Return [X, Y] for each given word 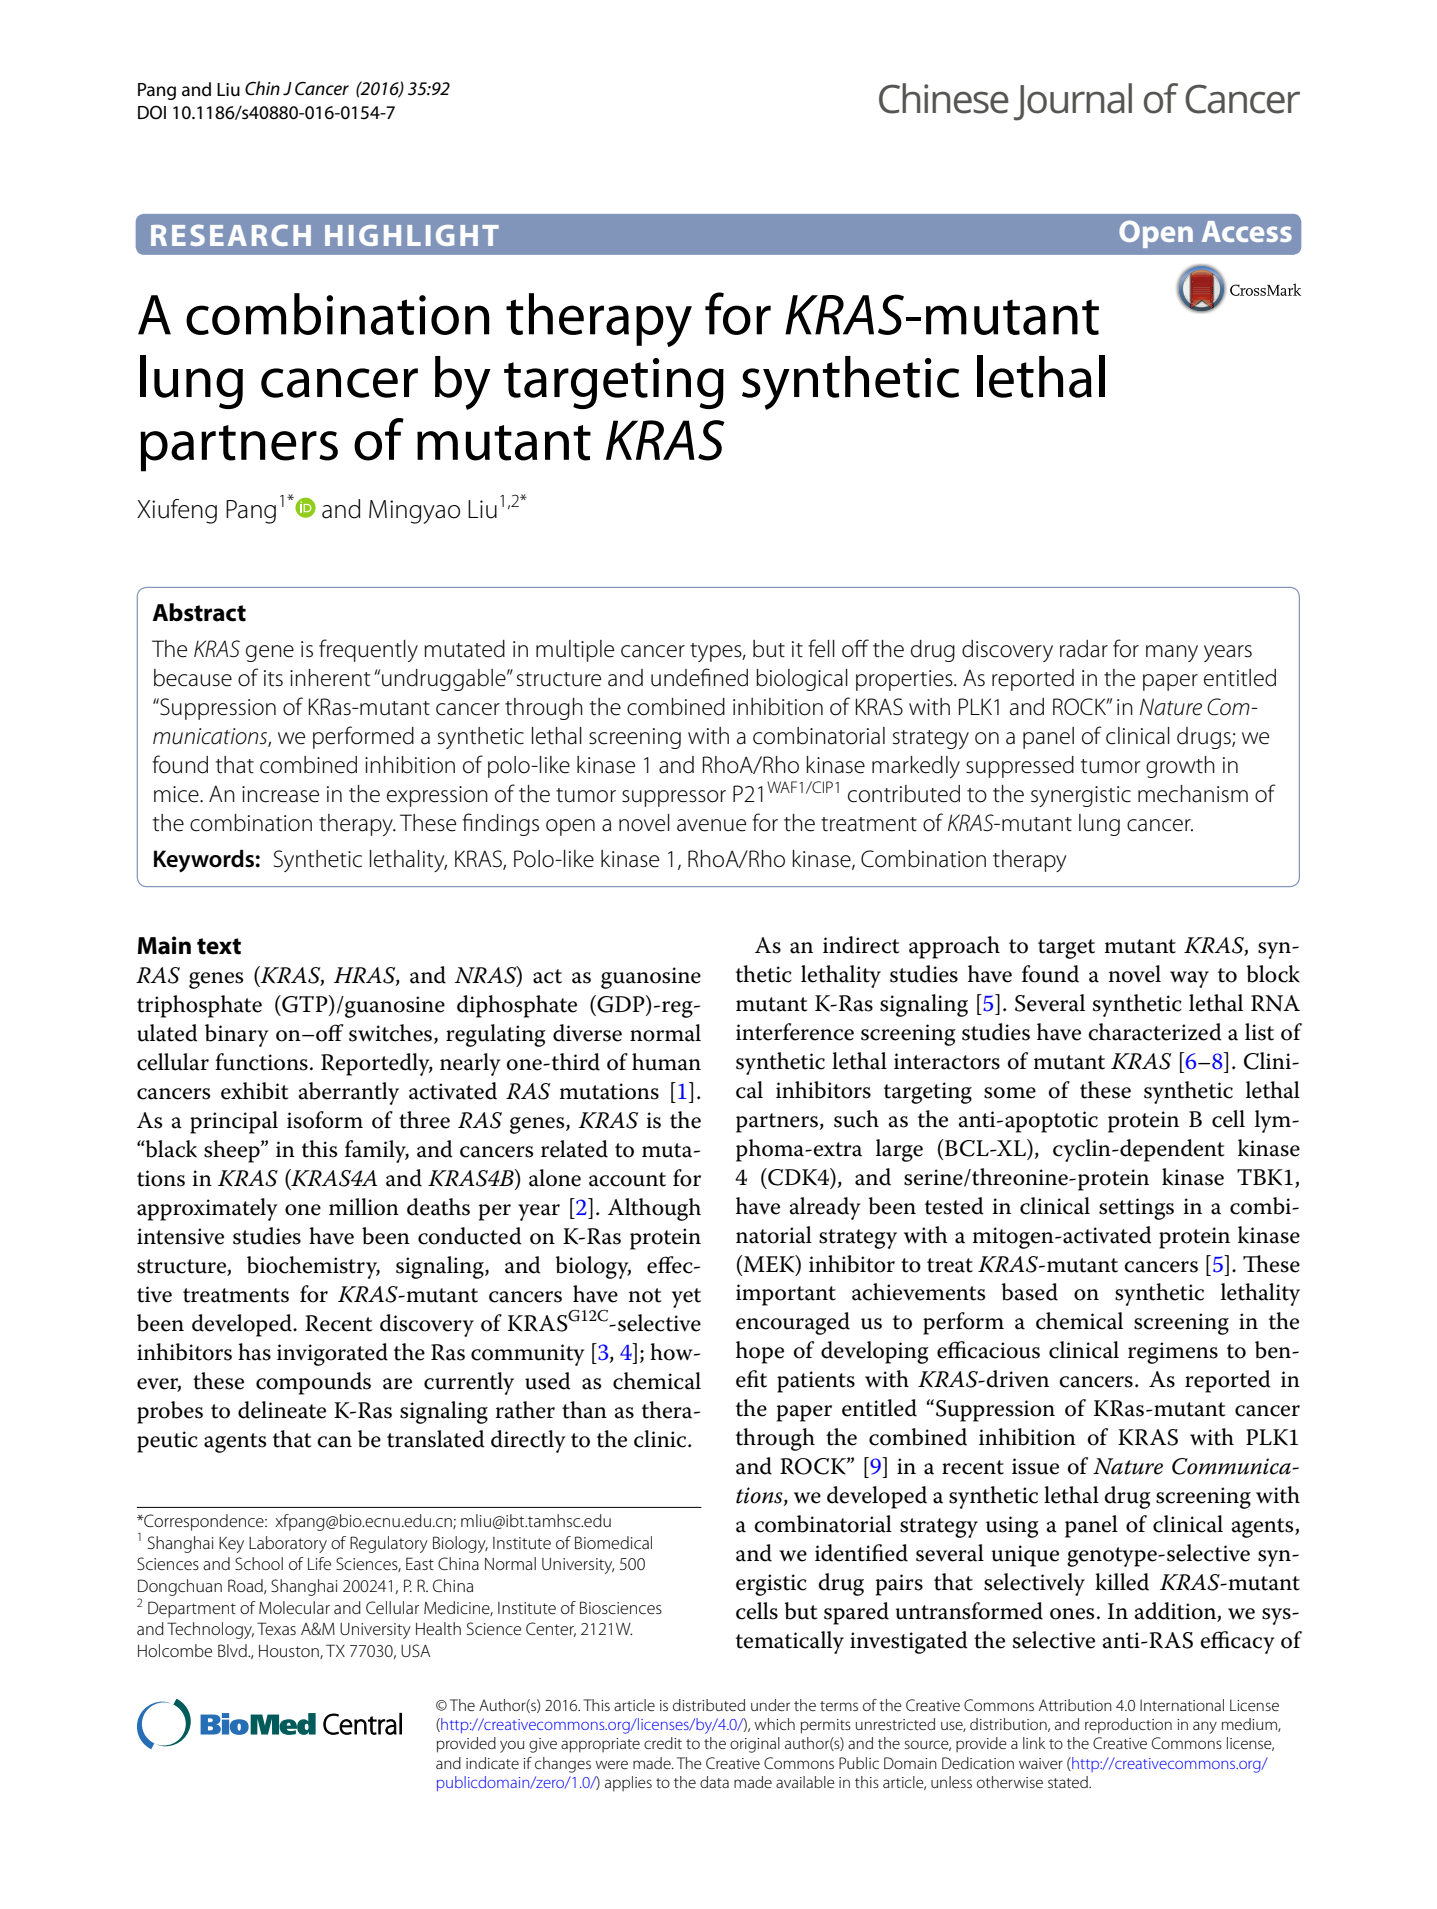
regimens [1173, 1353]
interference [795, 1032]
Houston [290, 1652]
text [219, 946]
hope [760, 1352]
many [1172, 653]
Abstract [199, 612]
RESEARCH [231, 235]
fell [821, 648]
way [1189, 979]
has [254, 1352]
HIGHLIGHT [412, 235]
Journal [1073, 102]
